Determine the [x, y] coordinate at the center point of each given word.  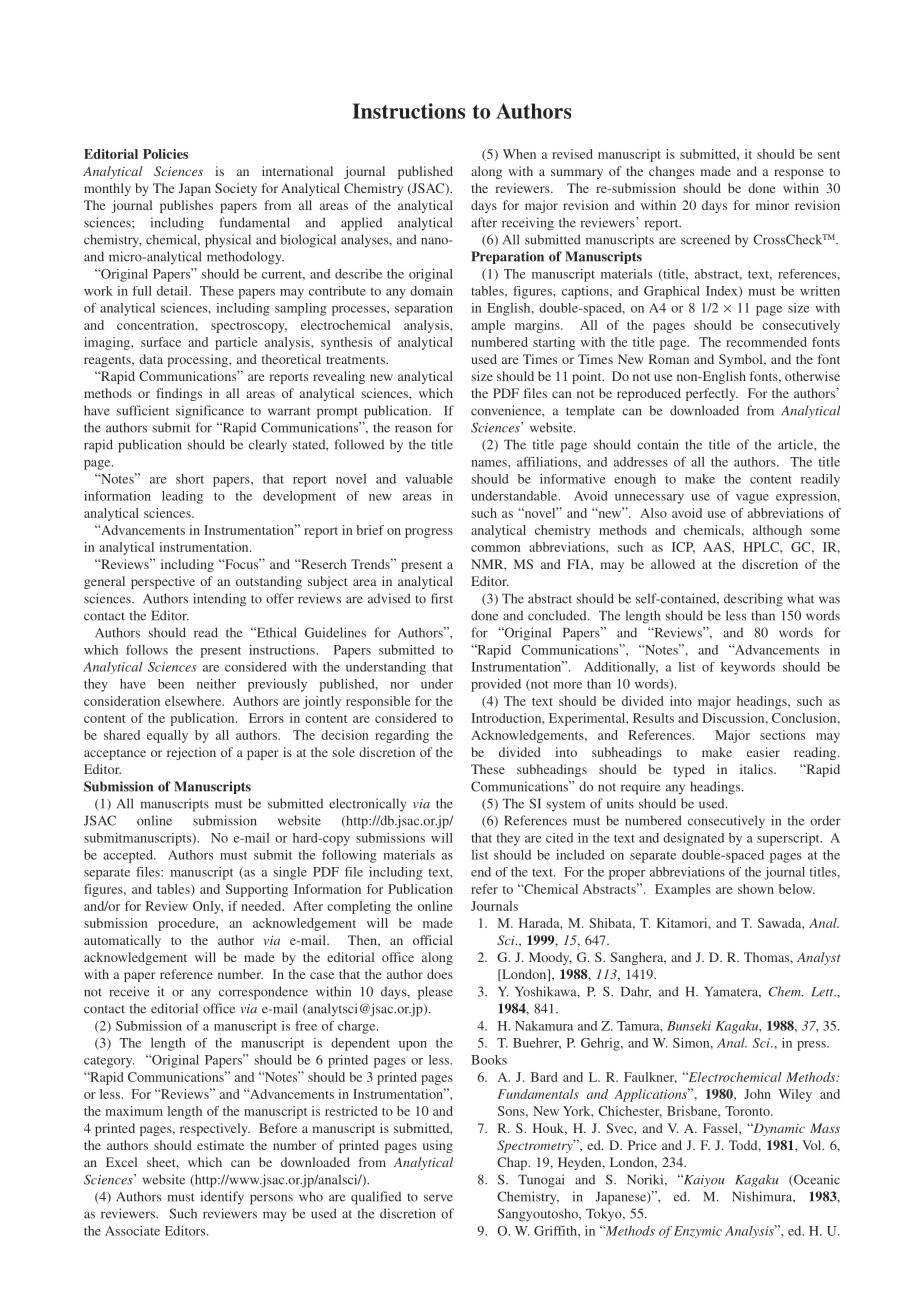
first [442, 598]
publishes [186, 206]
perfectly [712, 394]
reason [413, 429]
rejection [191, 753]
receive [129, 991]
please [435, 993]
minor [772, 205]
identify [222, 1198]
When [519, 154]
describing [753, 600]
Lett [823, 992]
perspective [163, 582]
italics [757, 769]
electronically [367, 805]
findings [179, 394]
